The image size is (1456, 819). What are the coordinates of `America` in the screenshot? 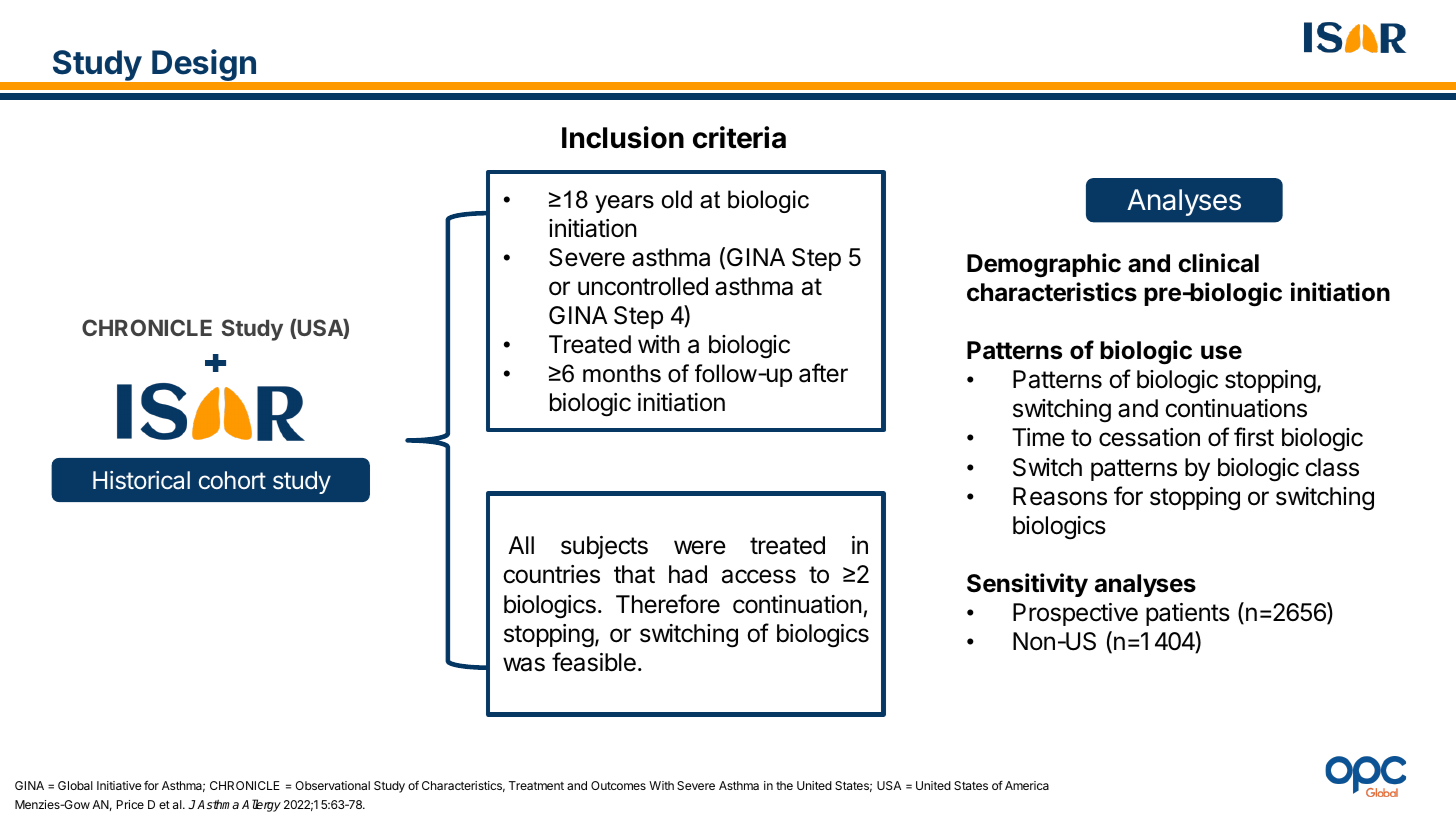 It's located at (1027, 785).
